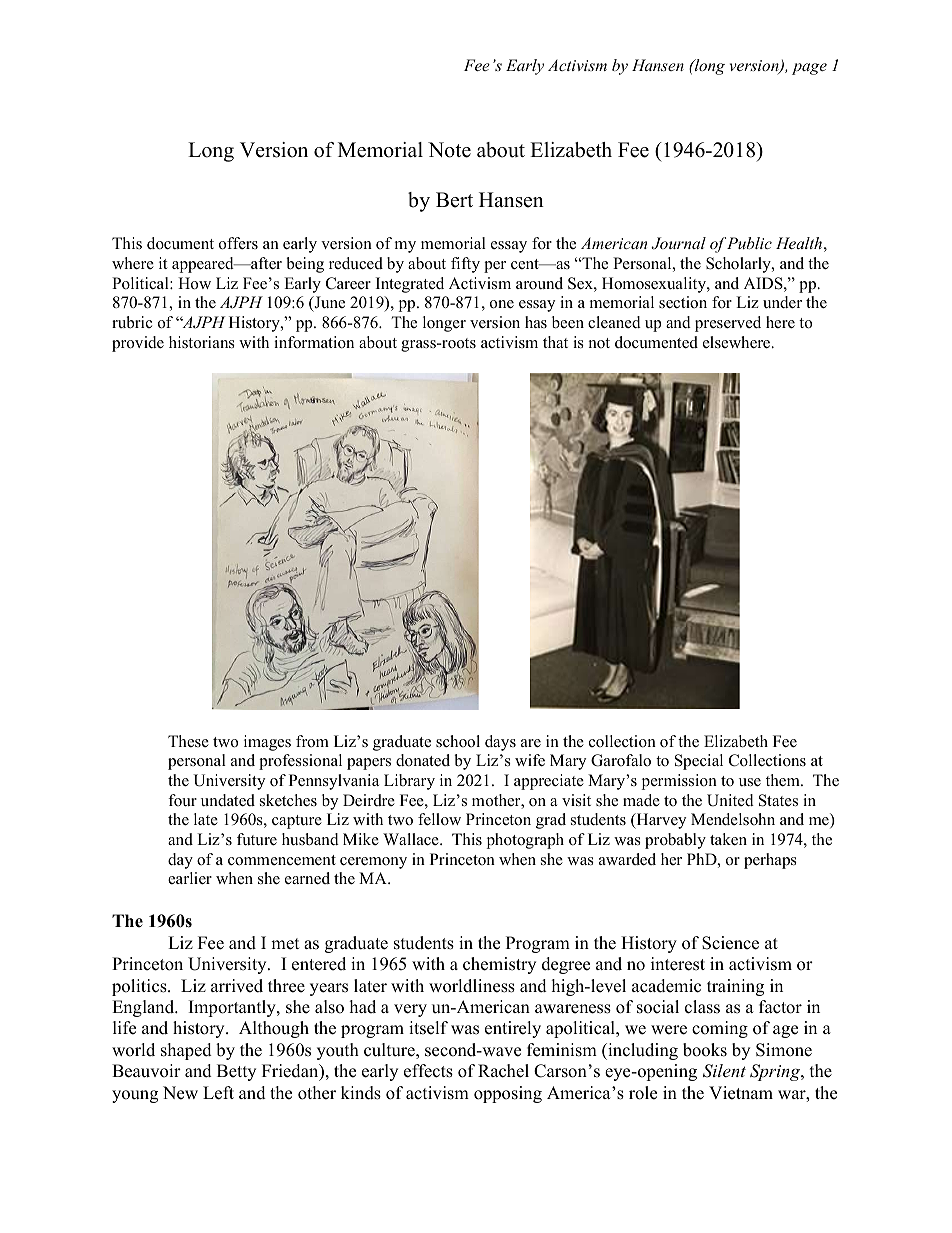 Image resolution: width=952 pixels, height=1233 pixels. Describe the element at coordinates (699, 762) in the image. I see `Special` at that location.
